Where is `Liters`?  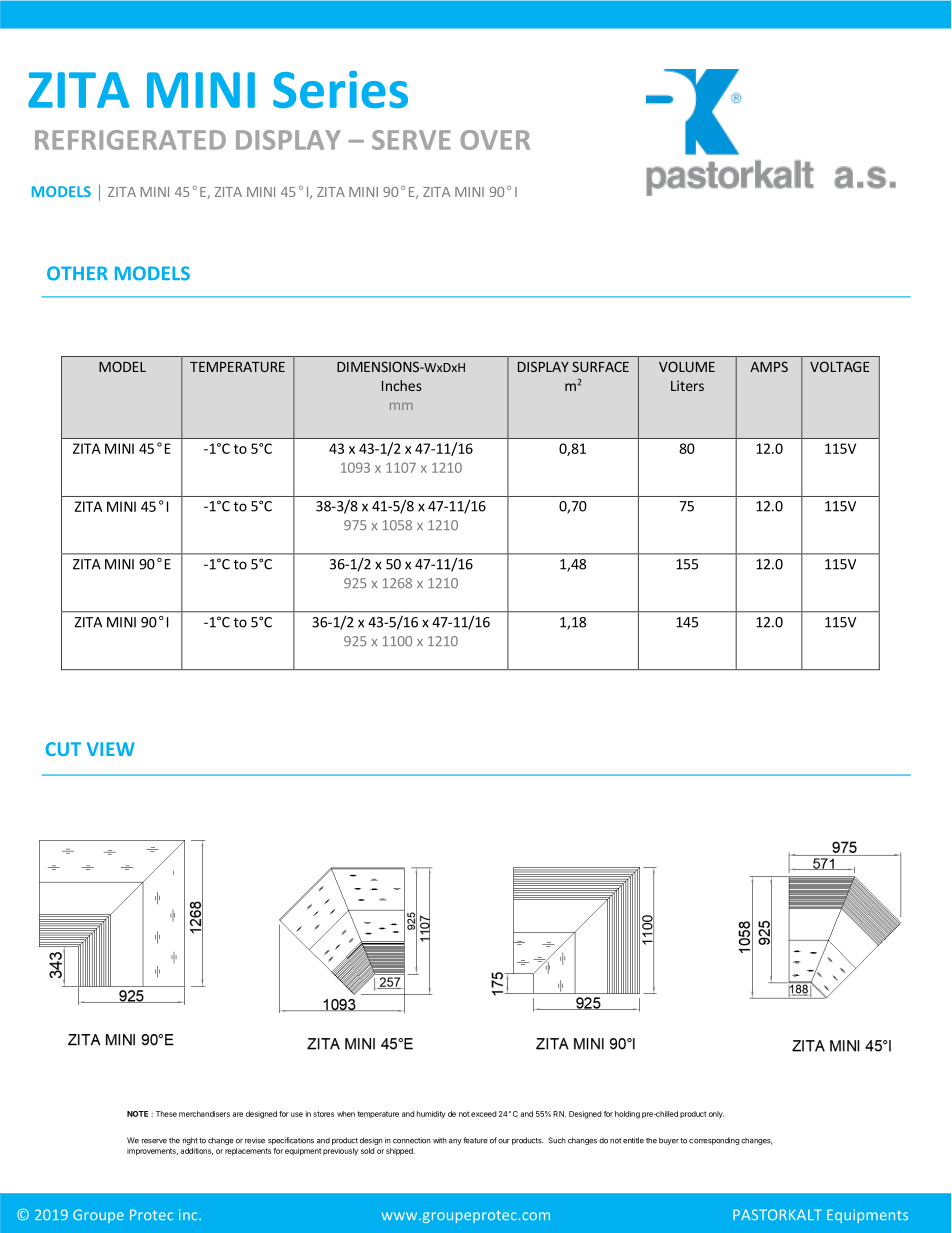
Liters is located at coordinates (687, 385).
